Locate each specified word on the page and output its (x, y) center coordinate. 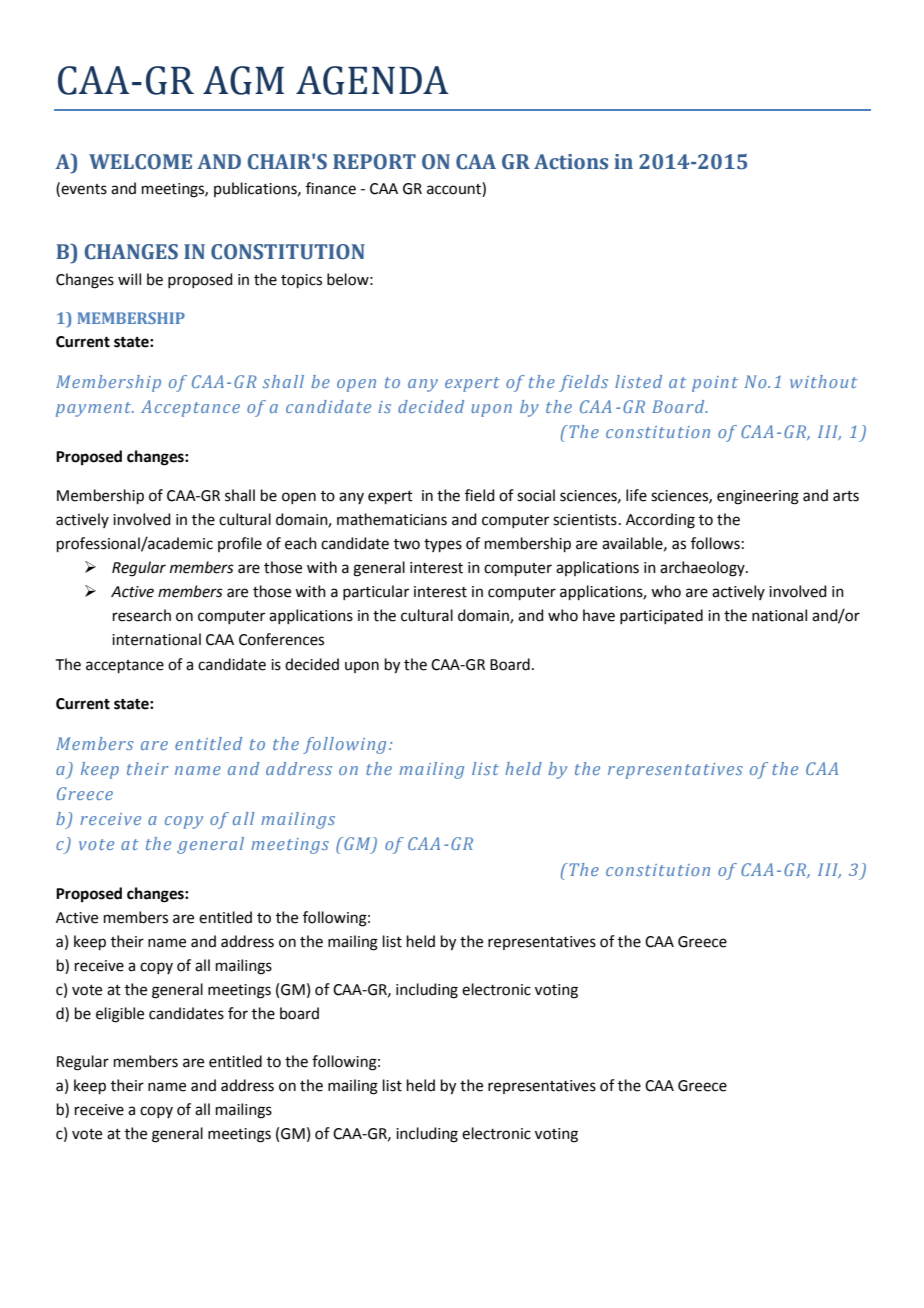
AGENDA (372, 80)
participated (661, 616)
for (238, 1013)
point (715, 384)
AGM (243, 80)
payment (95, 409)
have (599, 615)
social (536, 495)
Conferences (281, 639)
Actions (571, 162)
